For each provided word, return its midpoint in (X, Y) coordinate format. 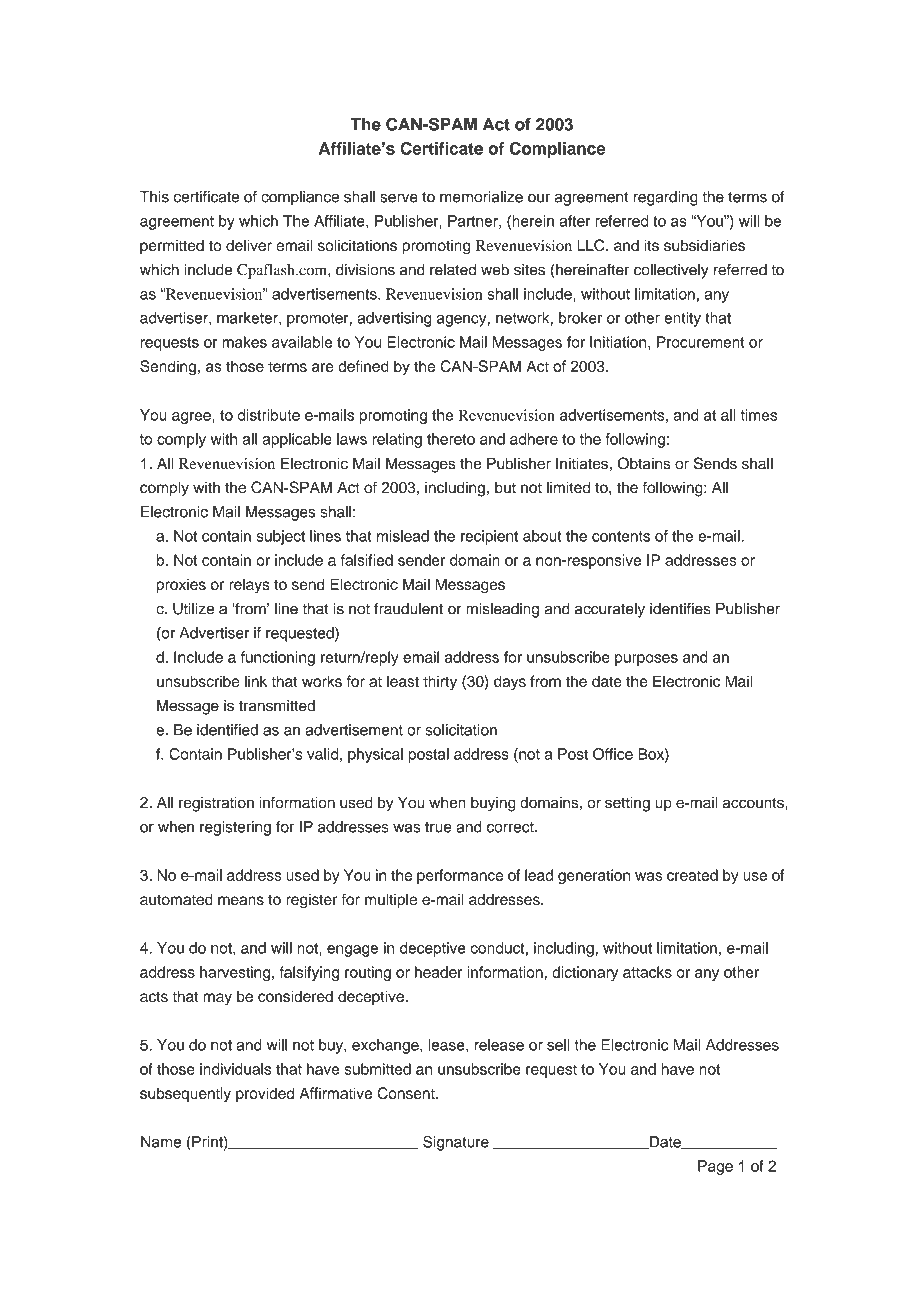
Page (715, 1167)
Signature (456, 1143)
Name (161, 1142)
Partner (474, 222)
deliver (249, 245)
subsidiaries (704, 245)
